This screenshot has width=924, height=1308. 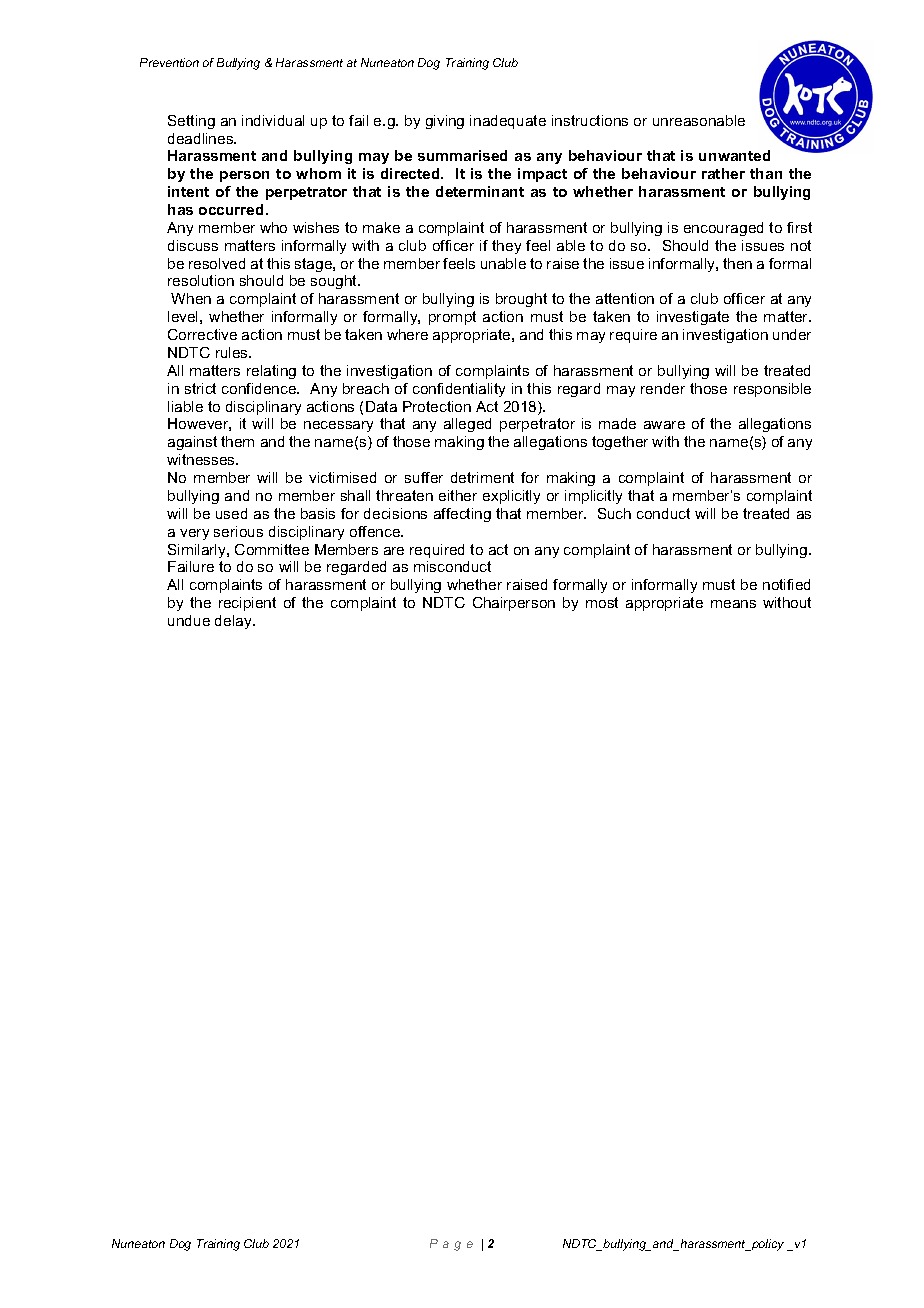 I want to click on instructions, so click(x=590, y=120).
